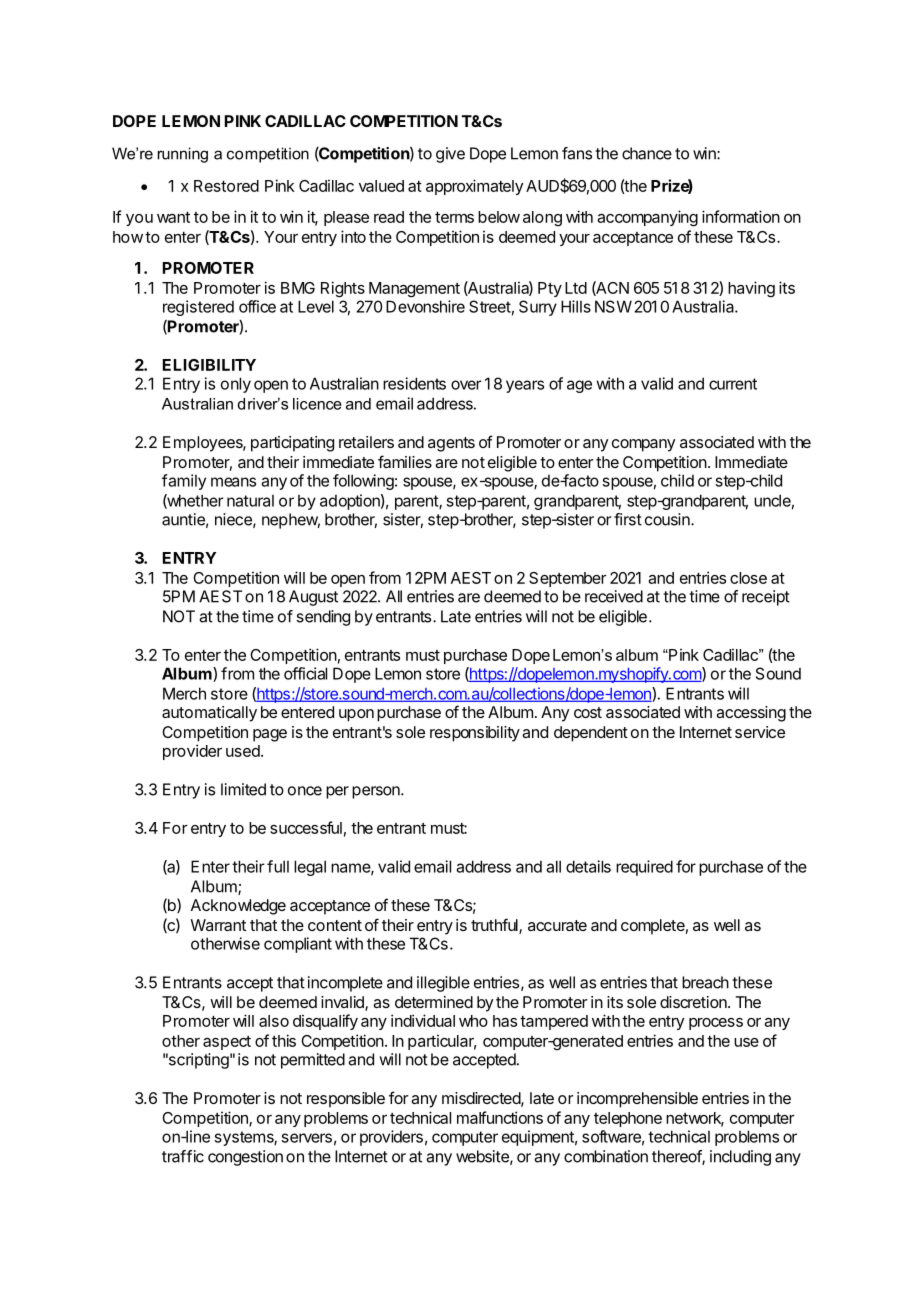 The height and width of the screenshot is (1308, 924). I want to click on chance, so click(647, 153).
